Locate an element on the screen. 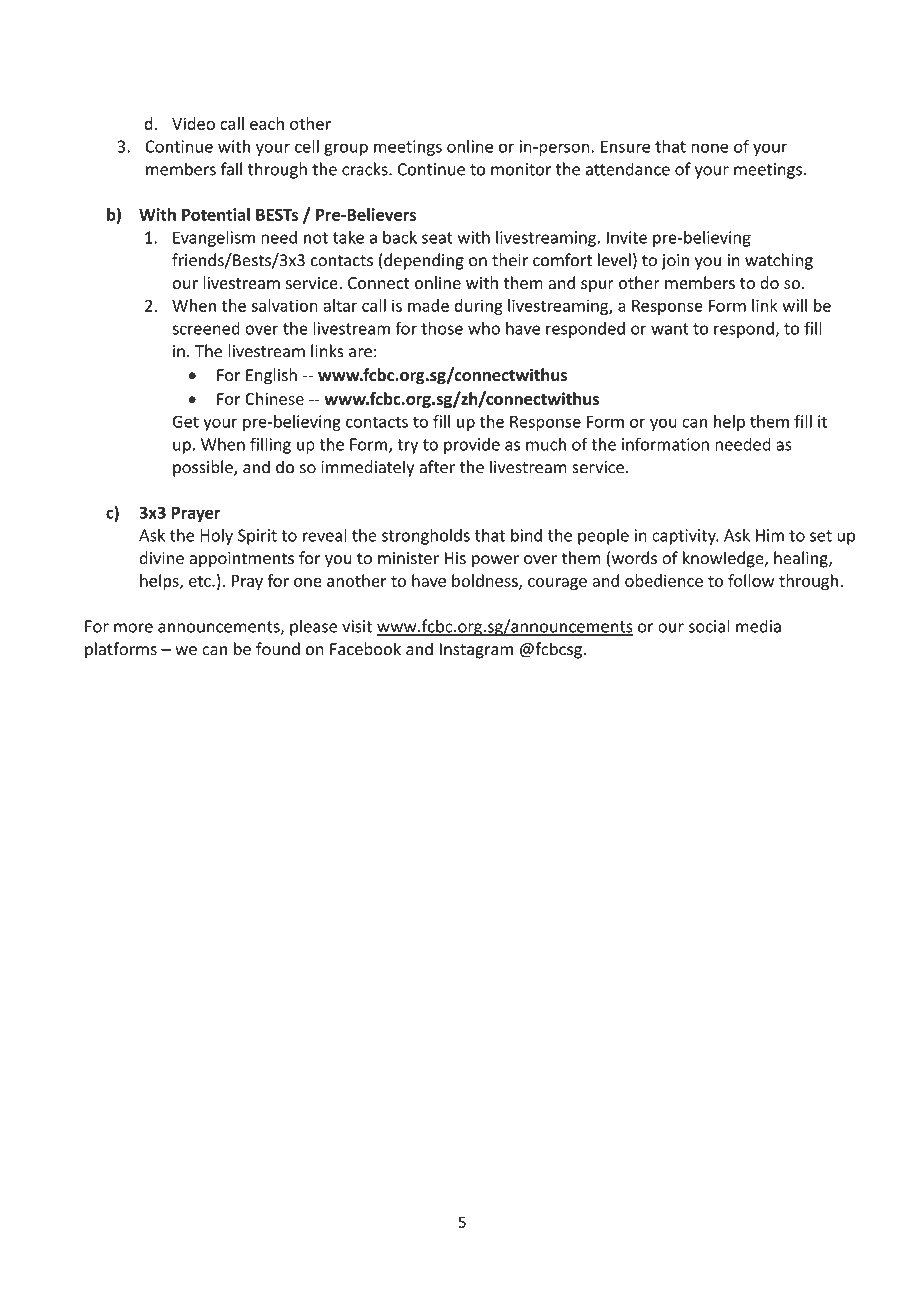  watching is located at coordinates (779, 261).
